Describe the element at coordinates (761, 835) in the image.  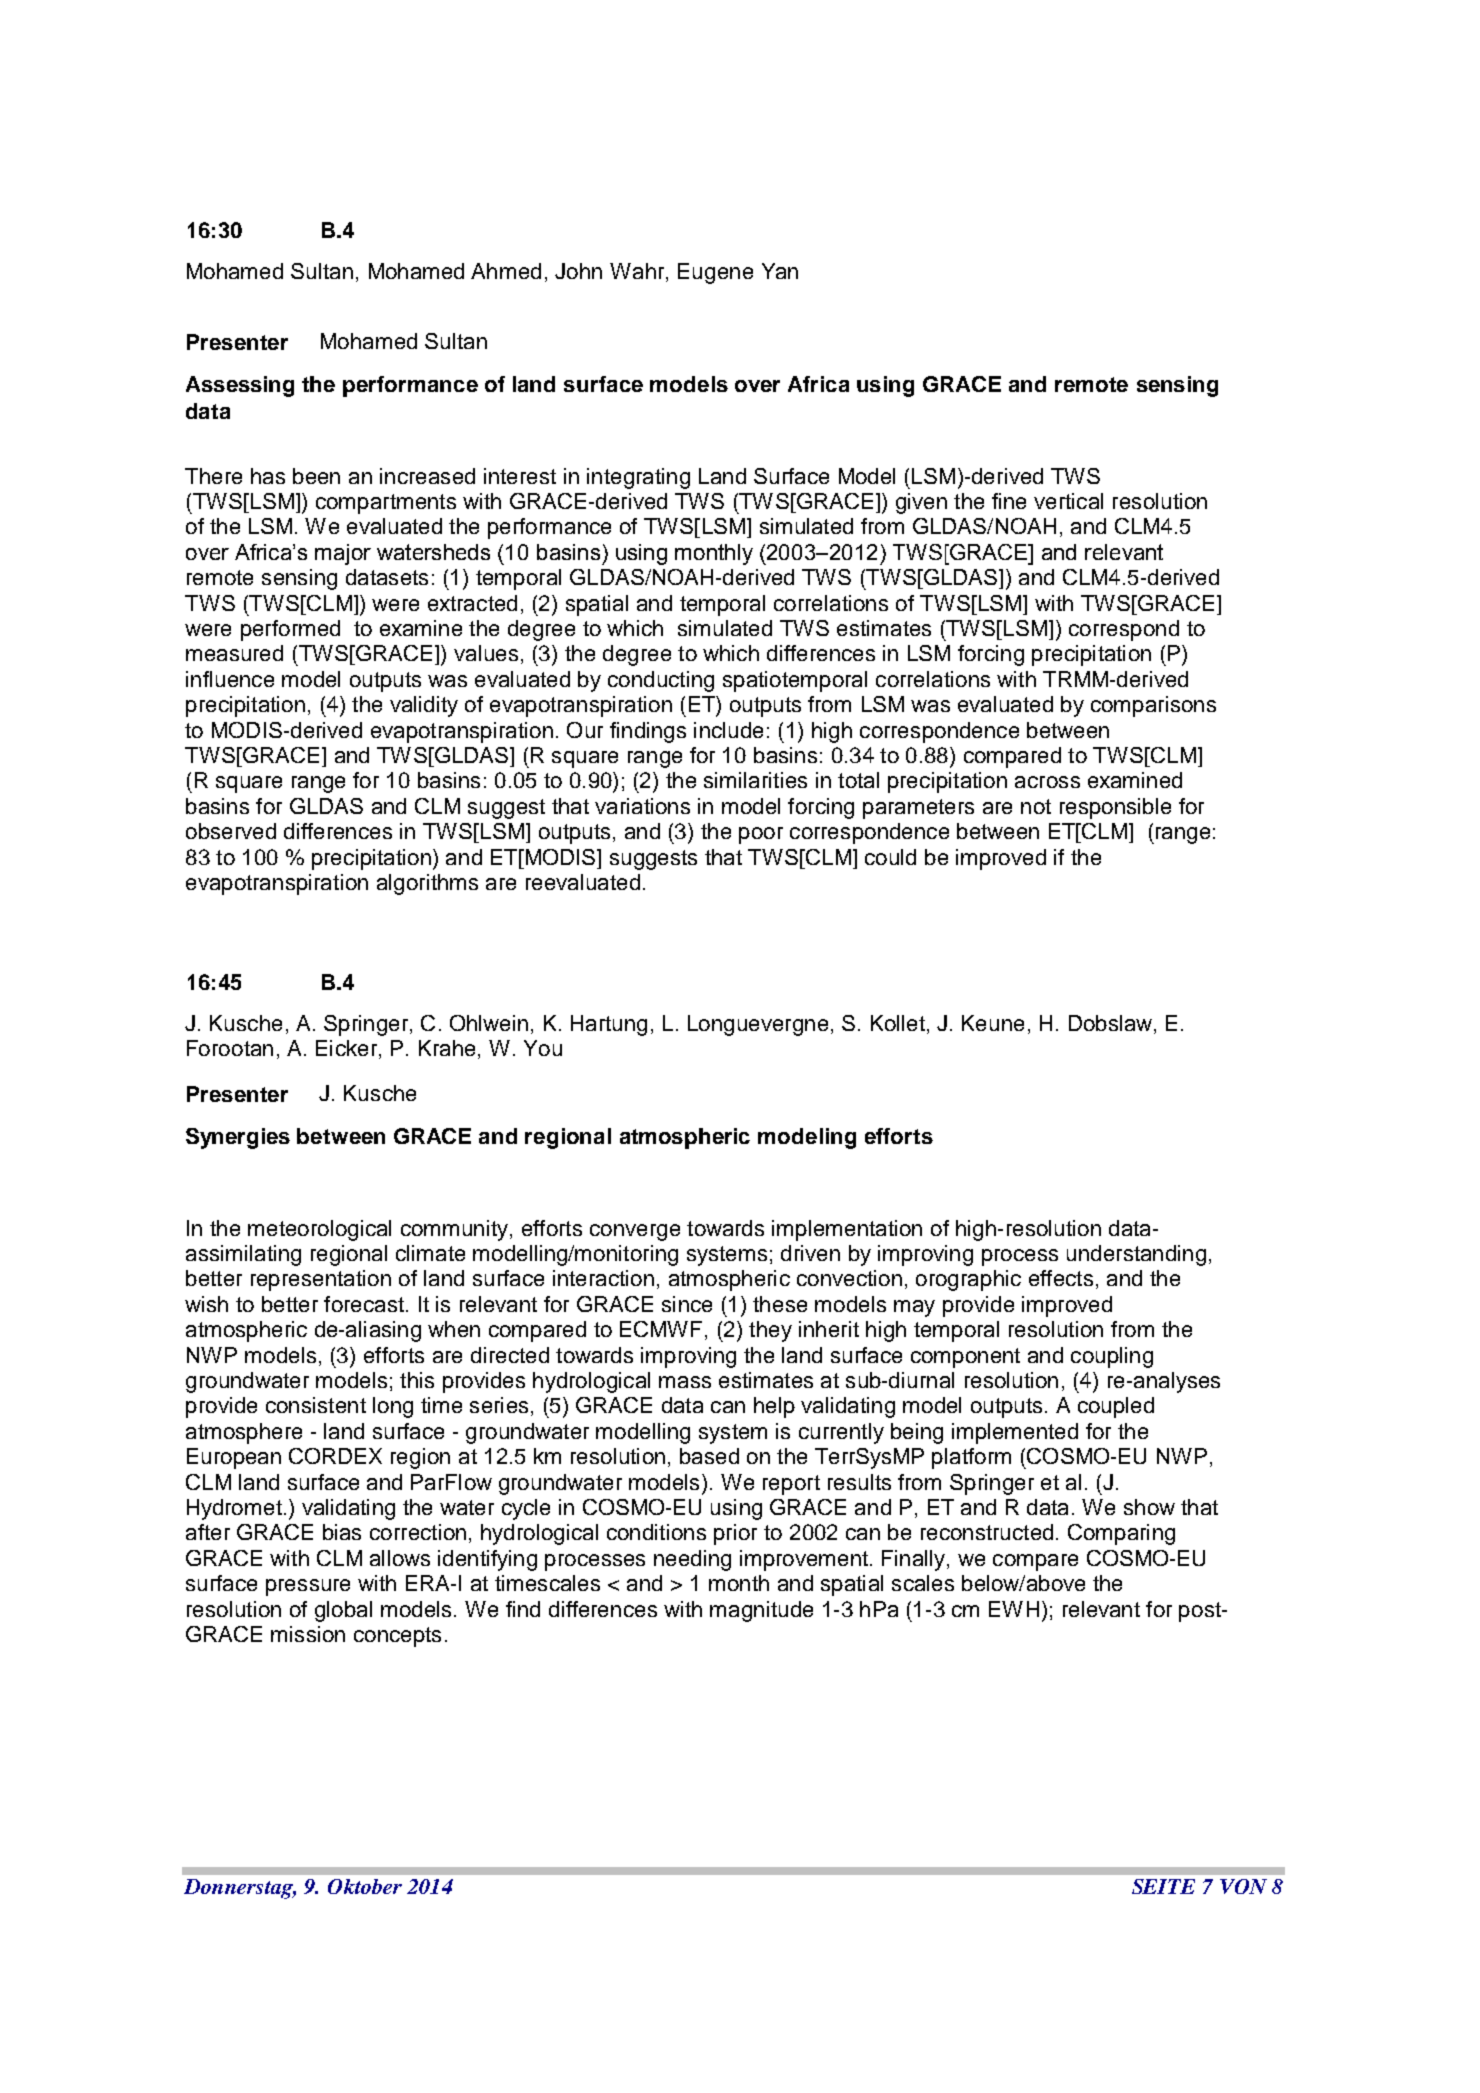
I see `poor` at that location.
